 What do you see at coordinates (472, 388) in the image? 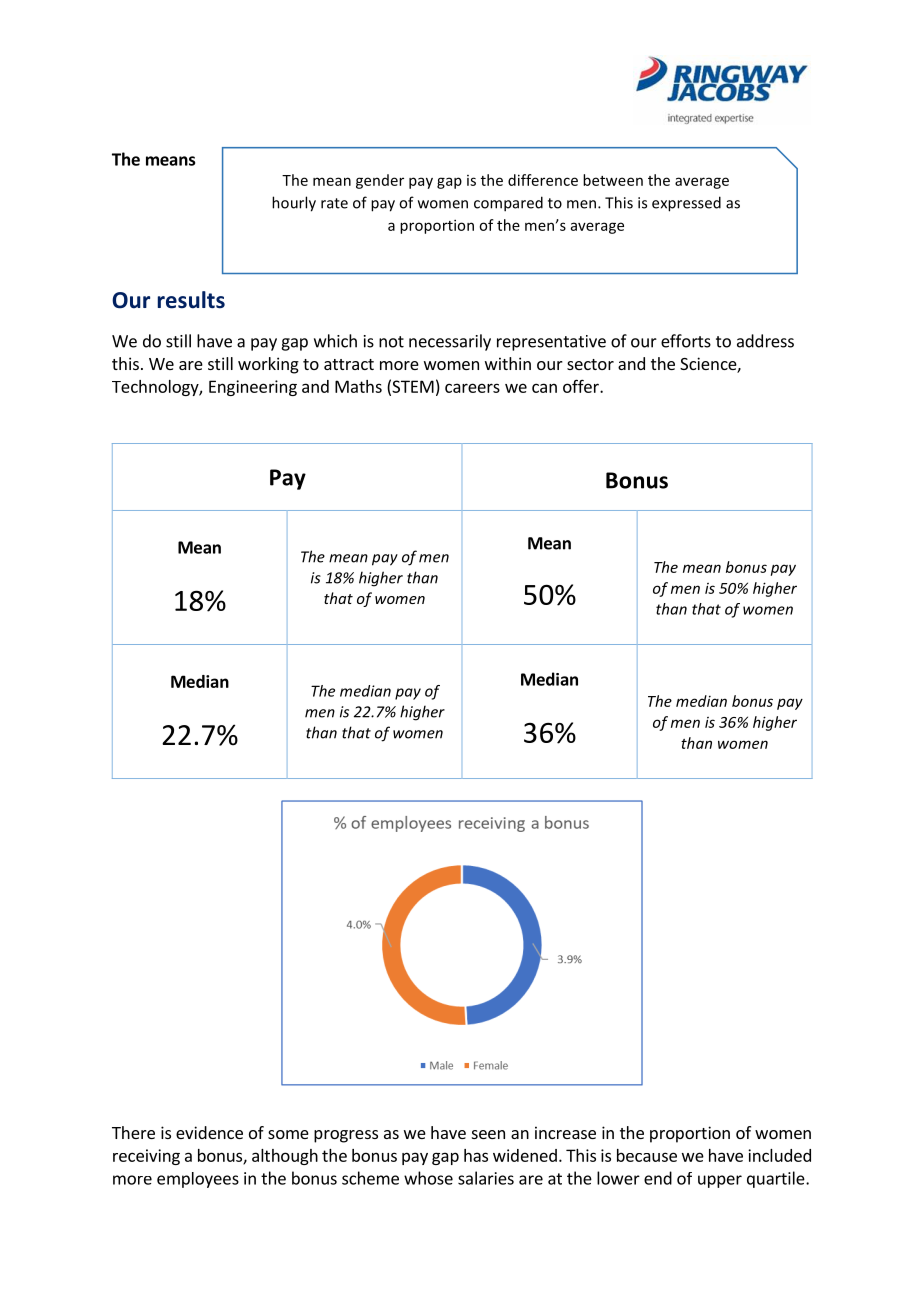
I see `careers` at bounding box center [472, 388].
